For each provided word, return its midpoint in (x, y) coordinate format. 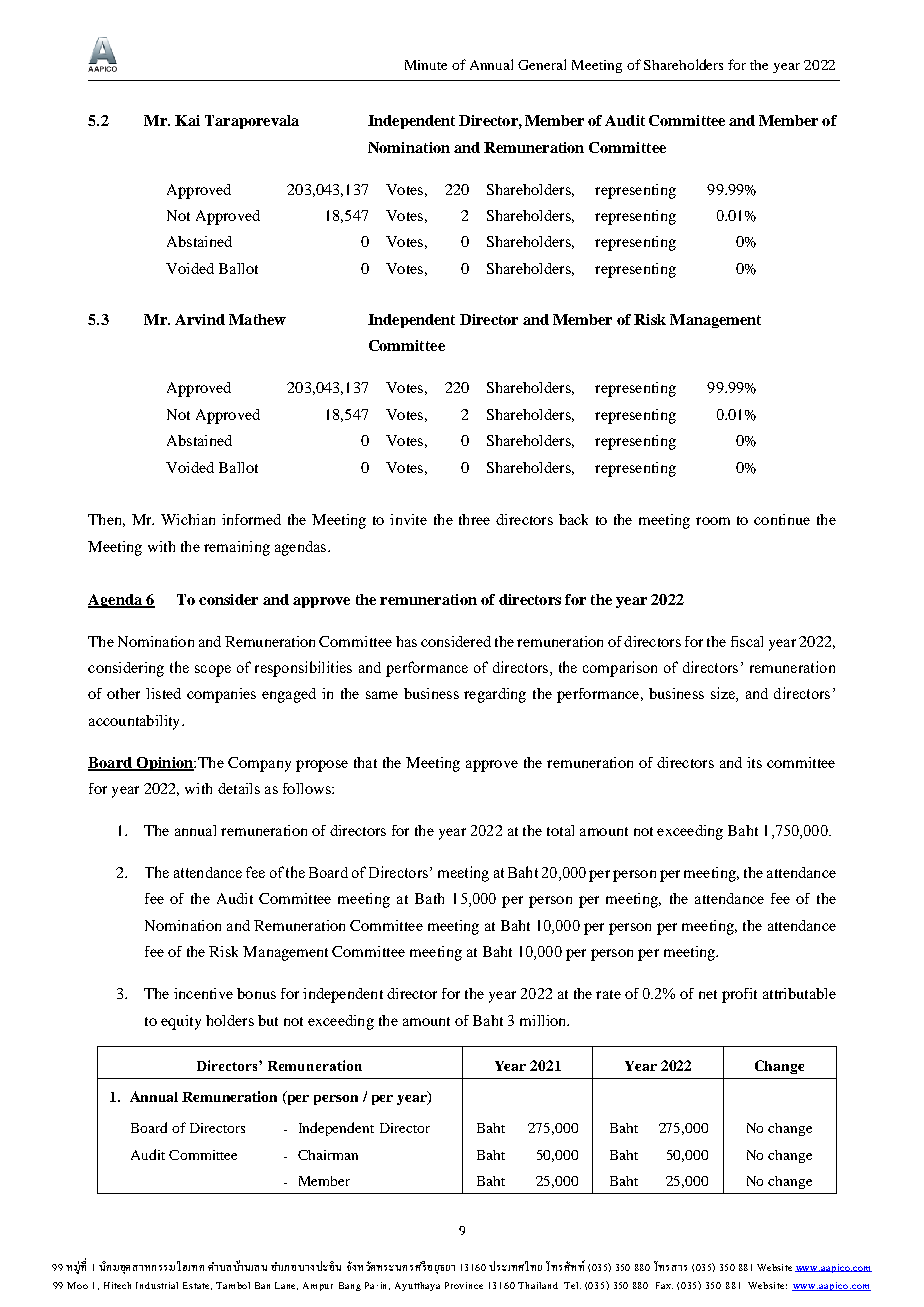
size (724, 694)
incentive (203, 993)
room (713, 521)
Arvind (200, 319)
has (406, 641)
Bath (429, 898)
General (542, 64)
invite (408, 519)
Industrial (157, 1285)
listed (163, 693)
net (708, 994)
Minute (426, 65)
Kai (187, 120)
